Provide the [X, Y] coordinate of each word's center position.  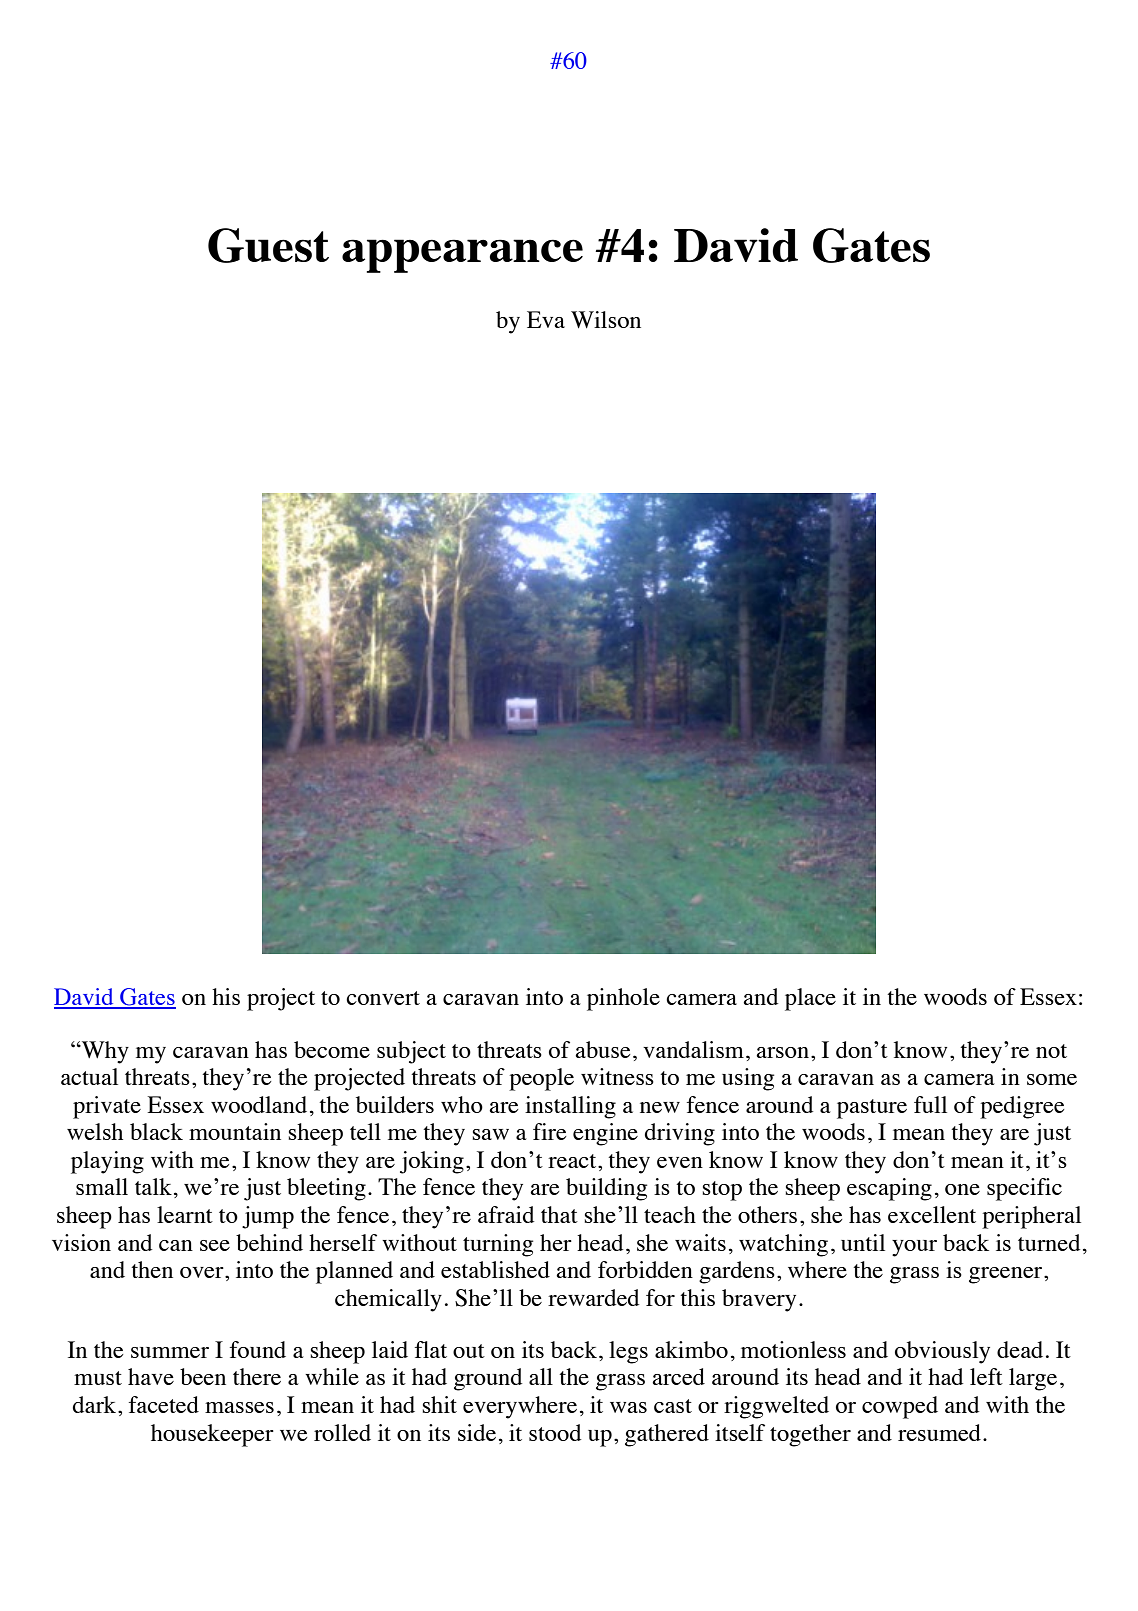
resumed [939, 1432]
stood [555, 1432]
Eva [546, 319]
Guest [268, 245]
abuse [602, 1049]
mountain [235, 1131]
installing [570, 1107]
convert [383, 998]
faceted [164, 1404]
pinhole [623, 999]
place [810, 999]
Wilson [606, 319]
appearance [462, 256]
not [1051, 1051]
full [930, 1104]
